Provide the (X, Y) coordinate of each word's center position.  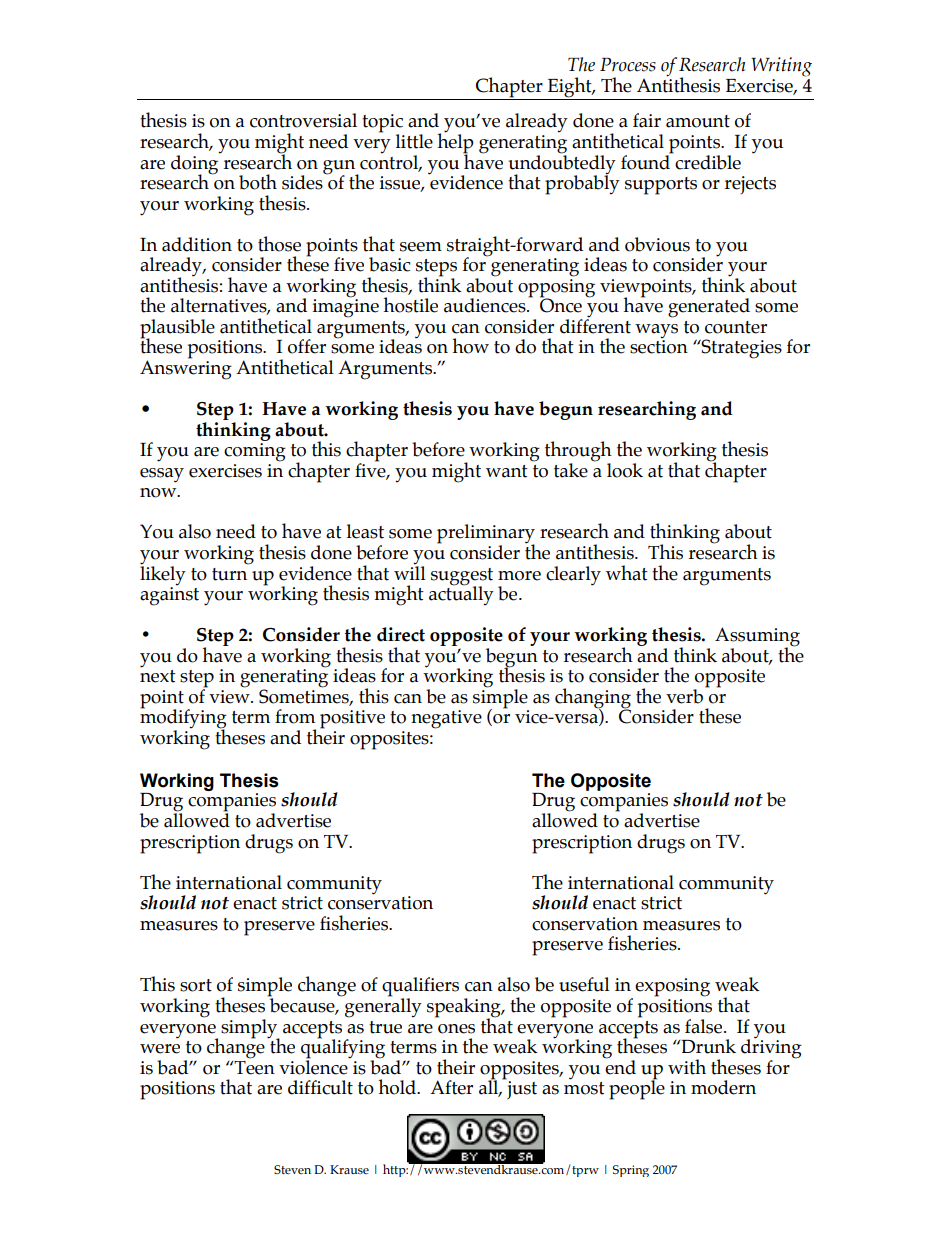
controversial (303, 120)
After (451, 1087)
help (455, 143)
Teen (254, 1066)
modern (723, 1087)
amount (698, 121)
